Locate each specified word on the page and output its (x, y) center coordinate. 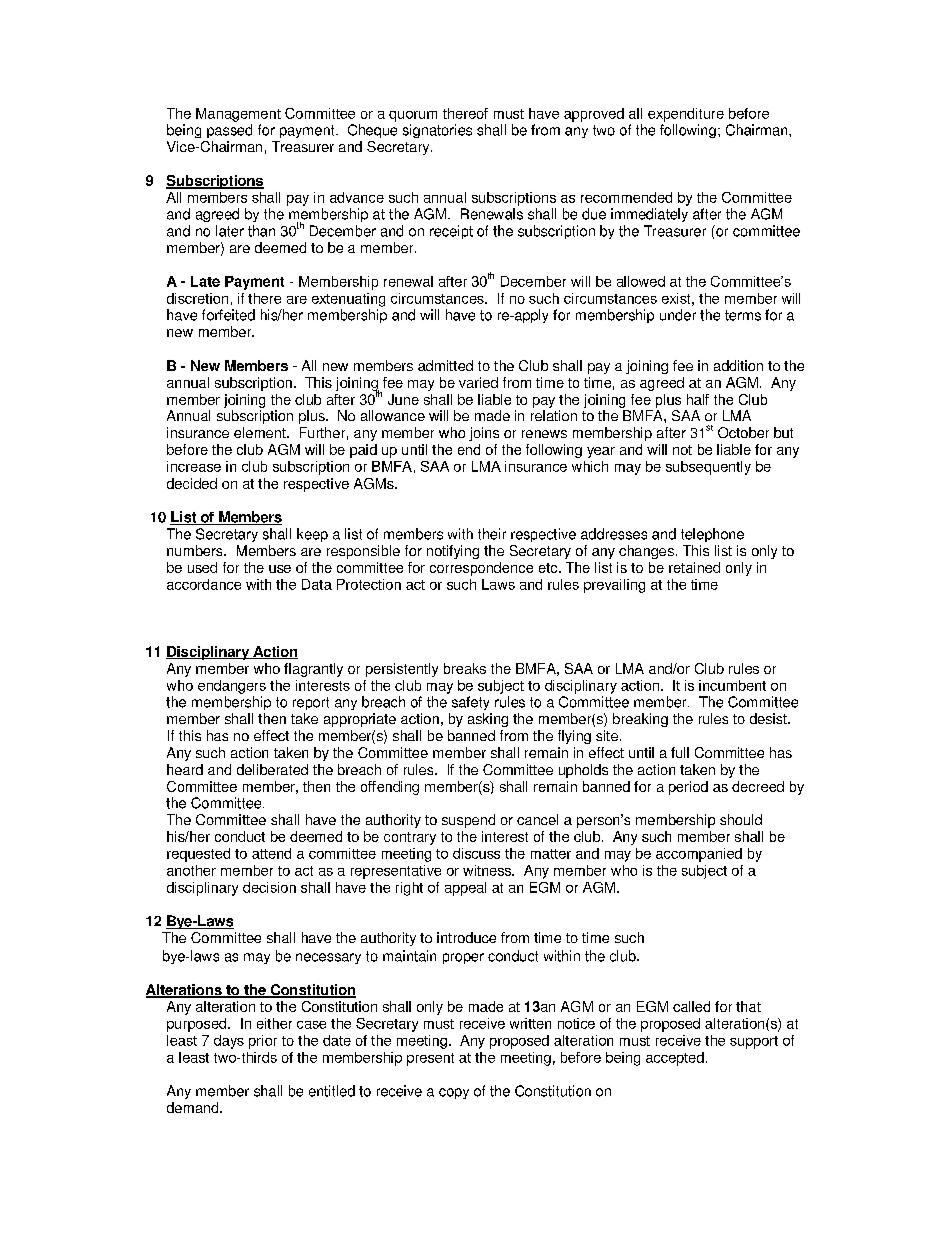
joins (484, 434)
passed (229, 131)
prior (263, 1042)
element (261, 432)
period (688, 788)
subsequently (708, 468)
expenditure (686, 115)
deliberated (272, 769)
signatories (437, 131)
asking (488, 720)
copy (454, 1093)
